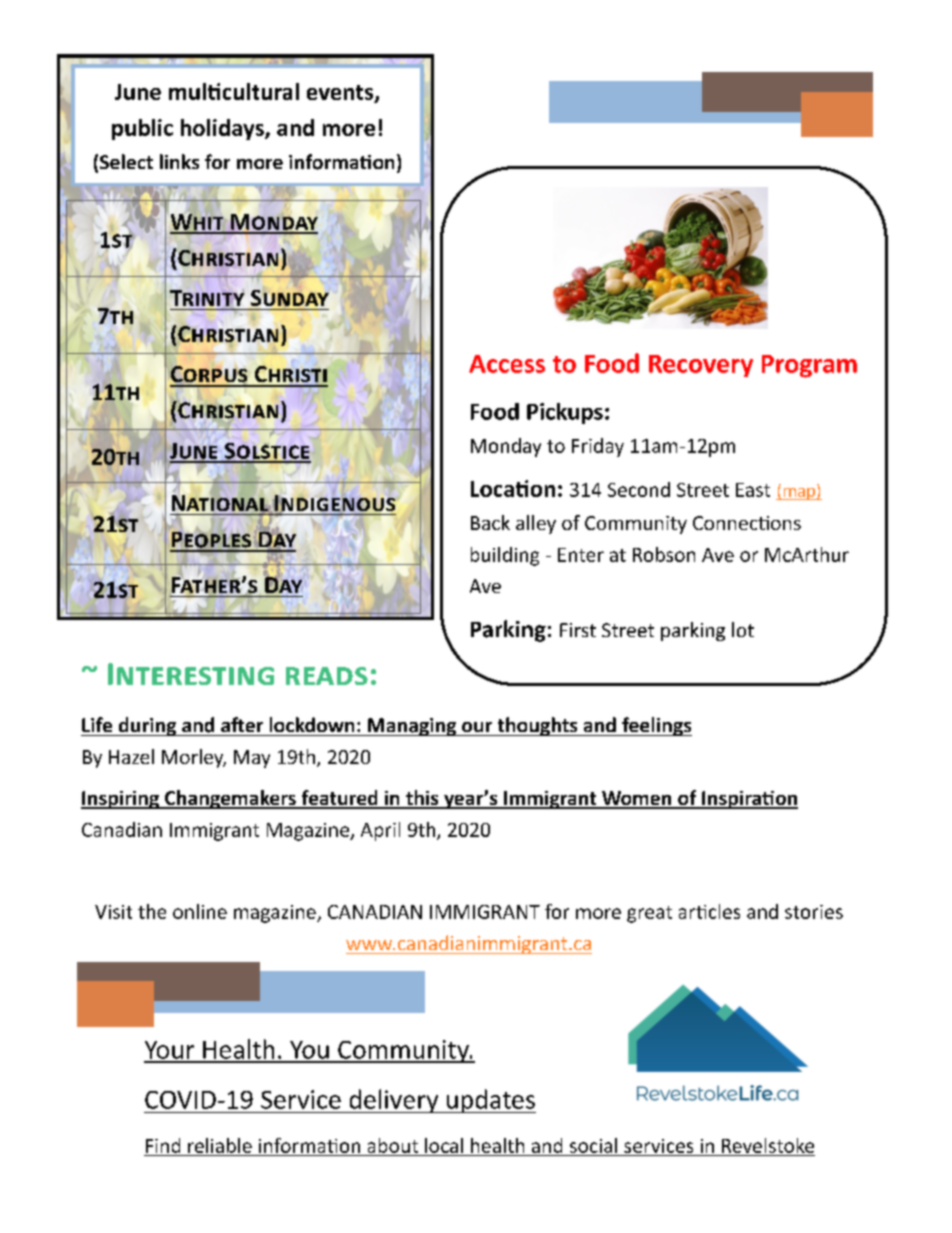 The image size is (952, 1233). I want to click on events, so click(341, 93).
